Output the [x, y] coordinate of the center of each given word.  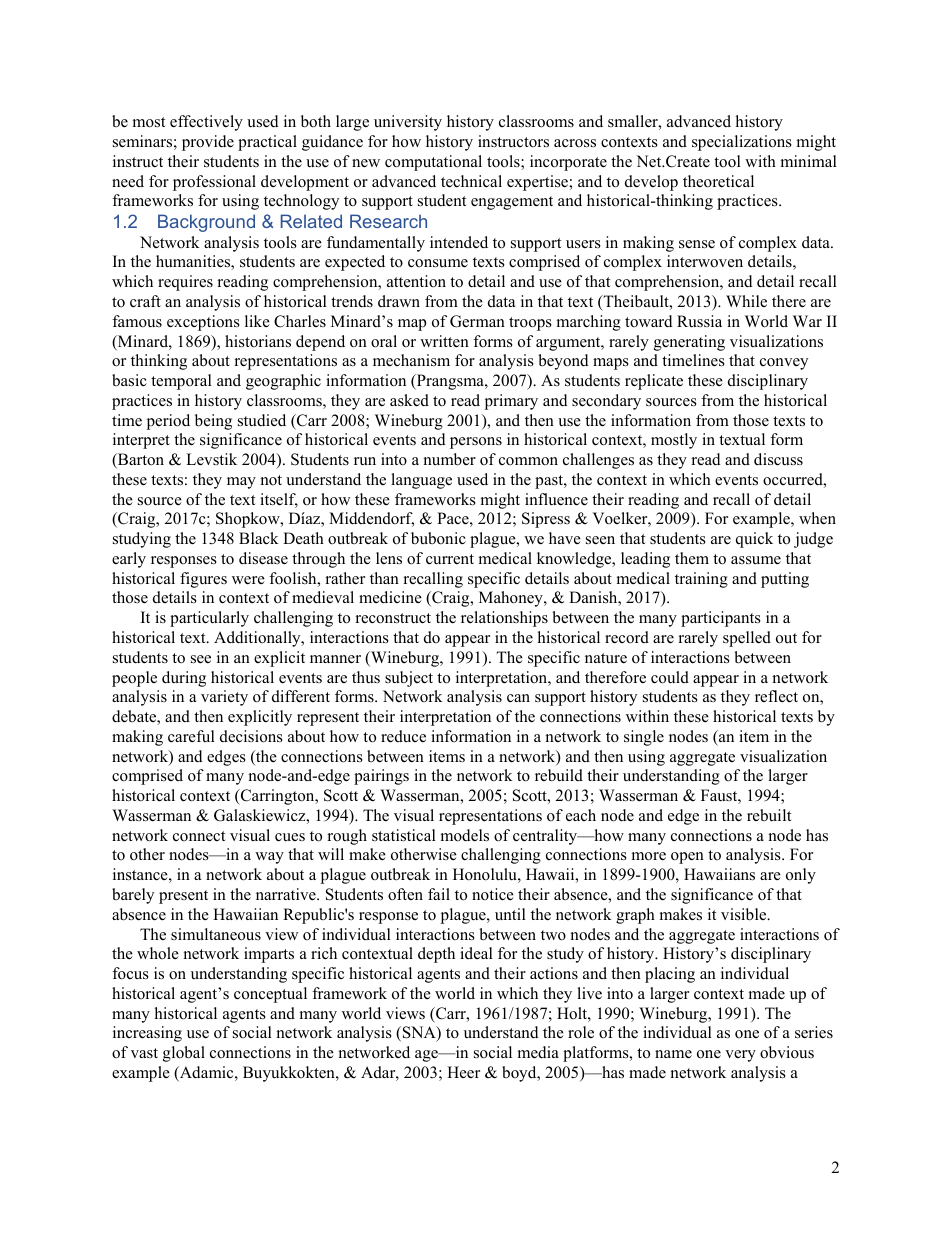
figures [203, 580]
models [465, 835]
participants [721, 619]
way [269, 858]
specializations [742, 143]
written [444, 341]
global [184, 1054]
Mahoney [512, 599]
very [740, 1056]
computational [433, 163]
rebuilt [769, 815]
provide [208, 143]
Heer [463, 1072]
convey [784, 364]
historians [258, 341]
